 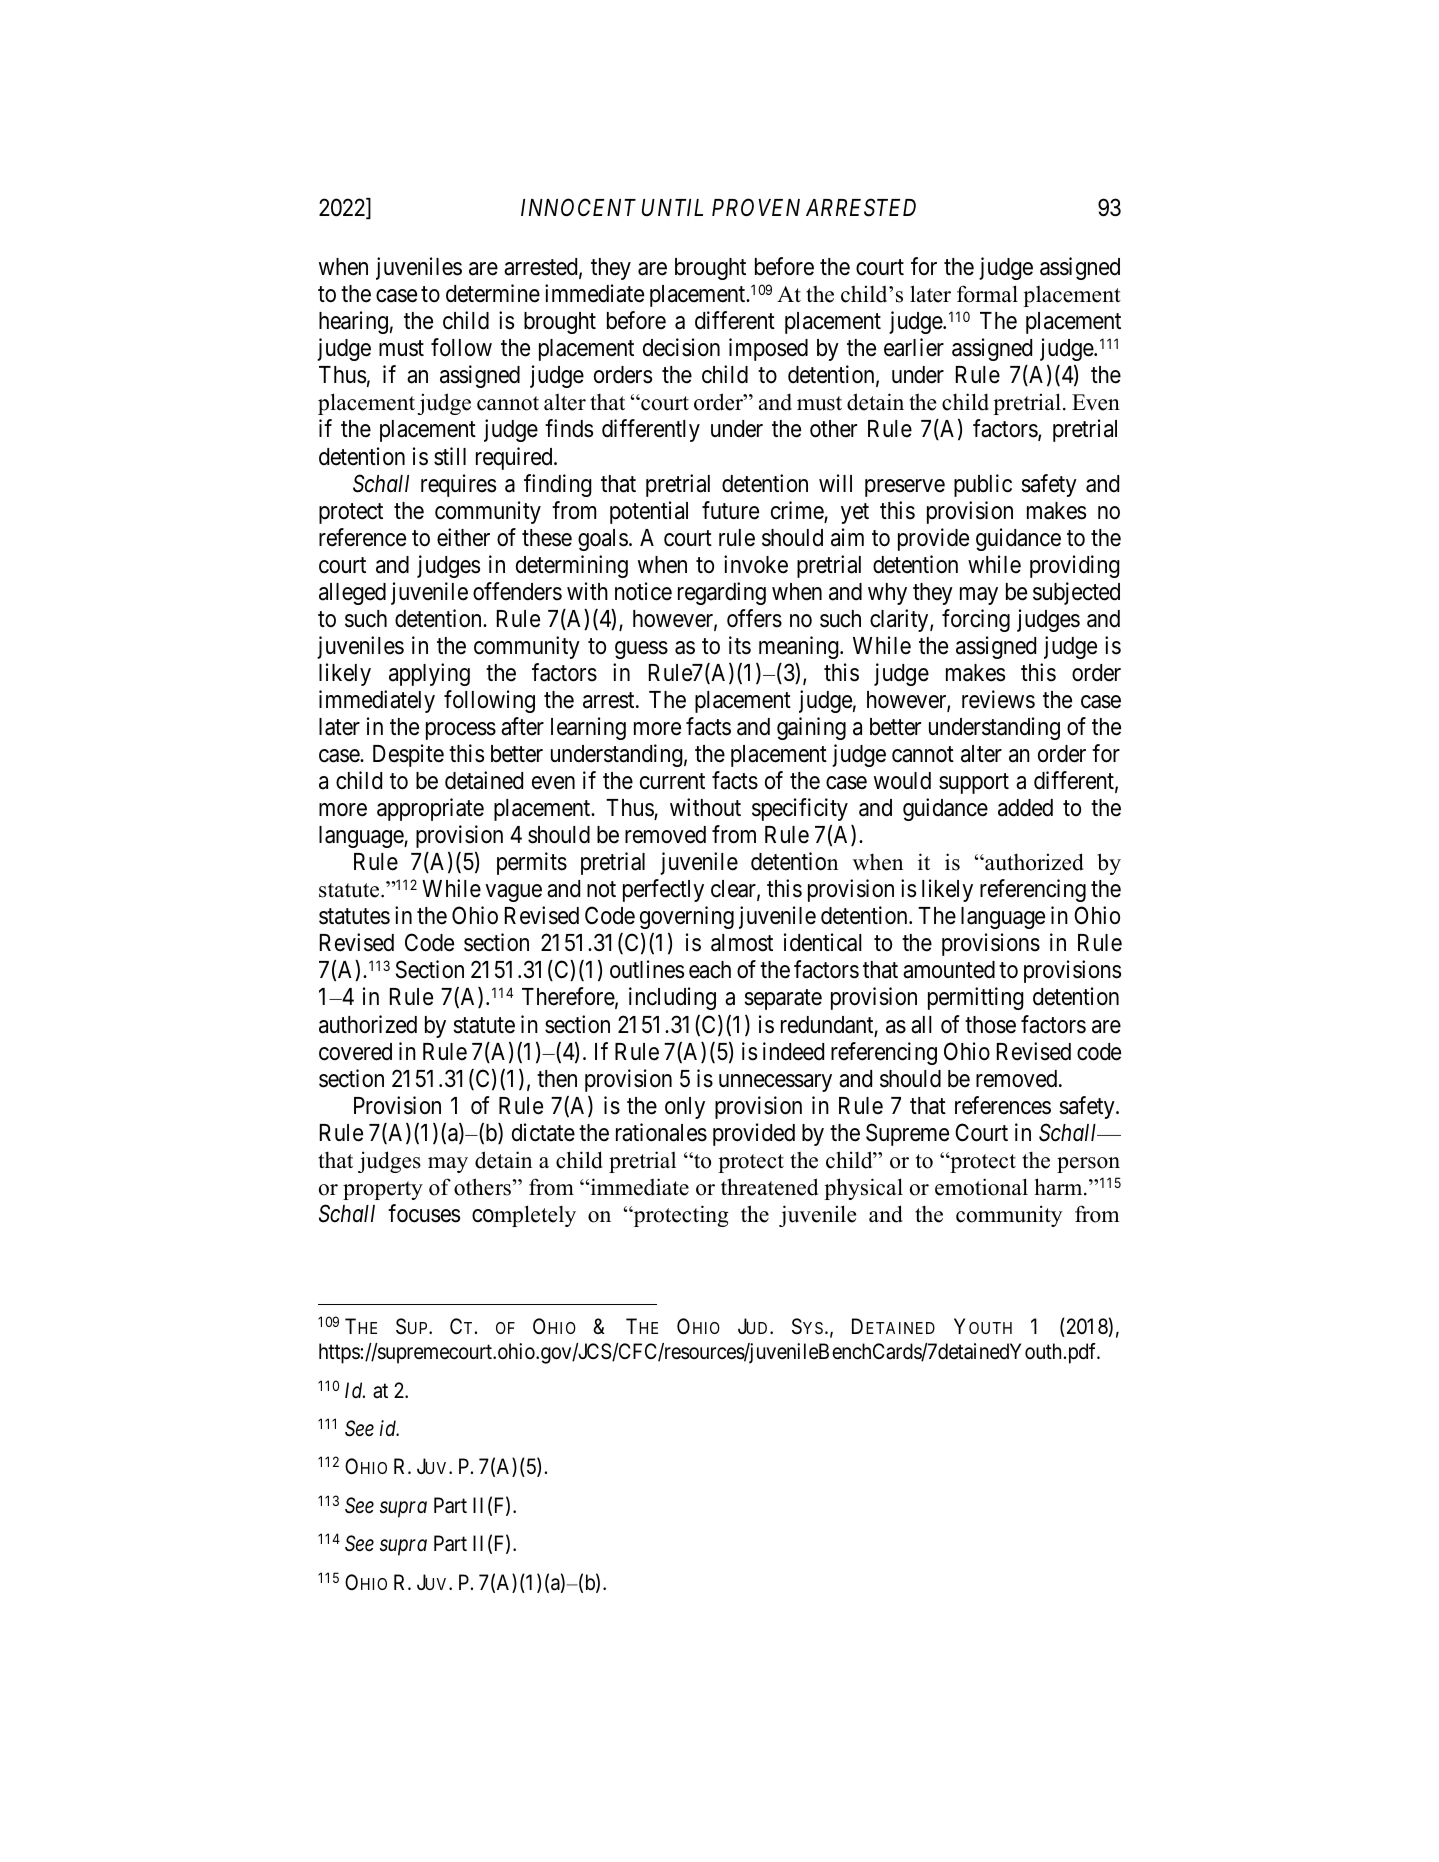 I want to click on focuses, so click(x=424, y=1213).
